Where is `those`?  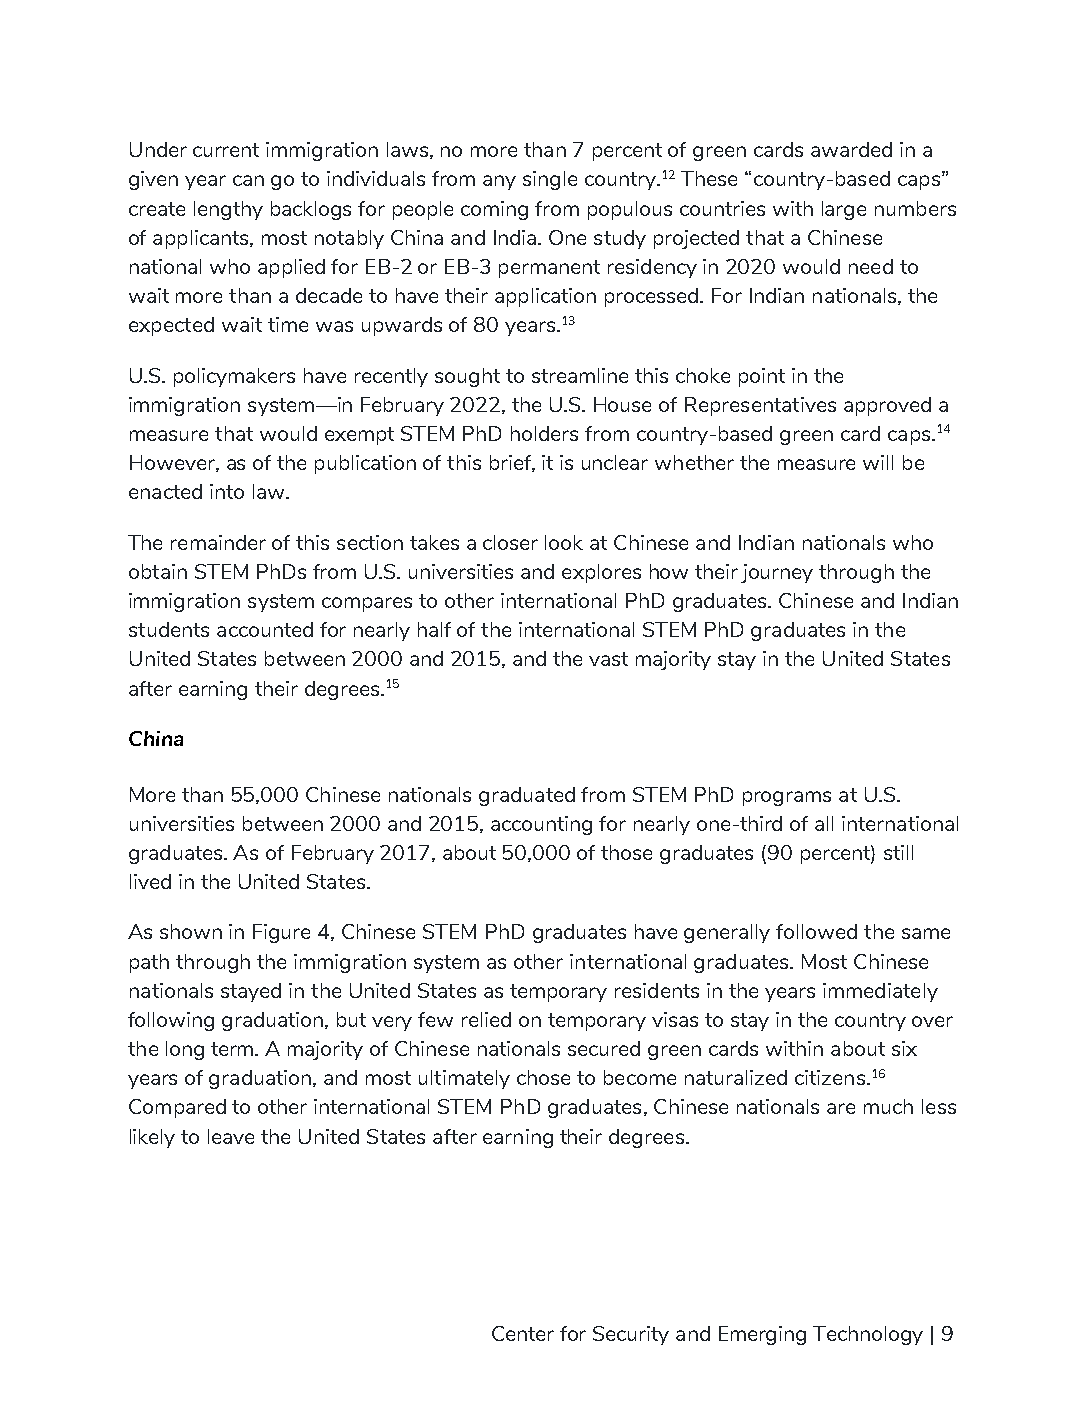
those is located at coordinates (626, 852).
